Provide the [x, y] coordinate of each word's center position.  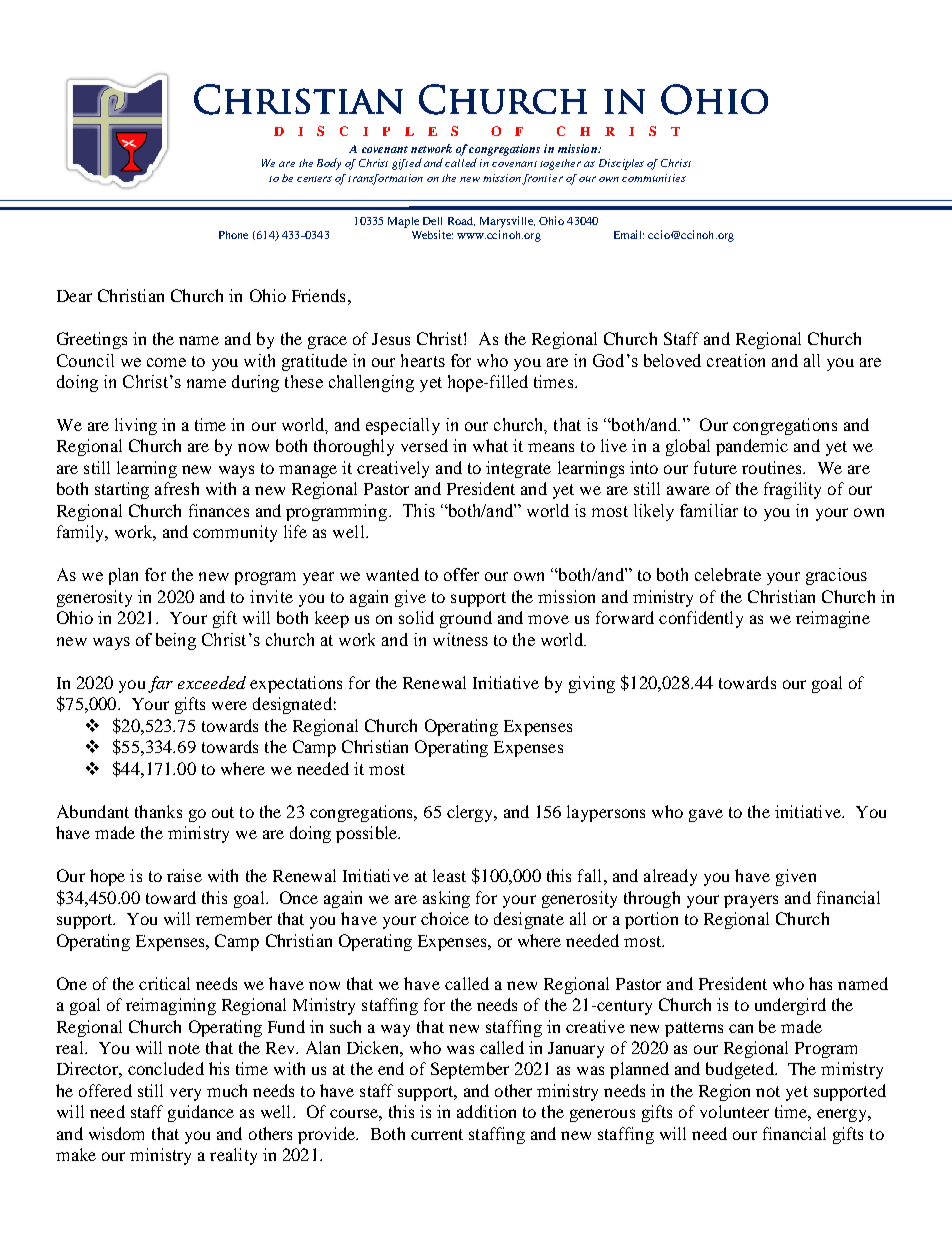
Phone [233, 235]
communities [654, 178]
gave [706, 815]
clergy [471, 813]
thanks [158, 811]
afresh [177, 488]
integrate [518, 469]
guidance [201, 1113]
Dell [432, 221]
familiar [709, 510]
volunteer [734, 1111]
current [437, 1134]
